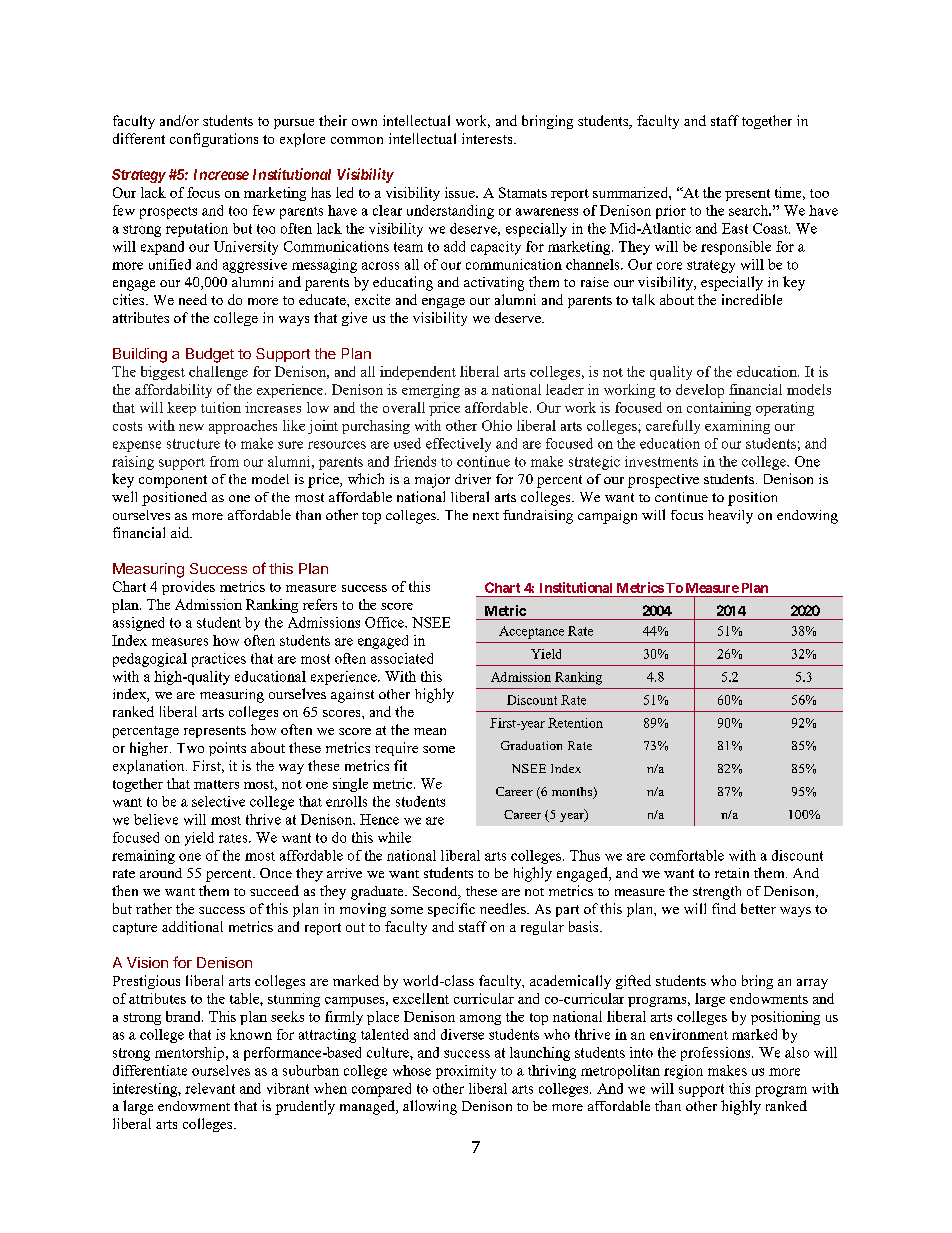 The width and height of the image is (952, 1233). I want to click on matters, so click(216, 784).
